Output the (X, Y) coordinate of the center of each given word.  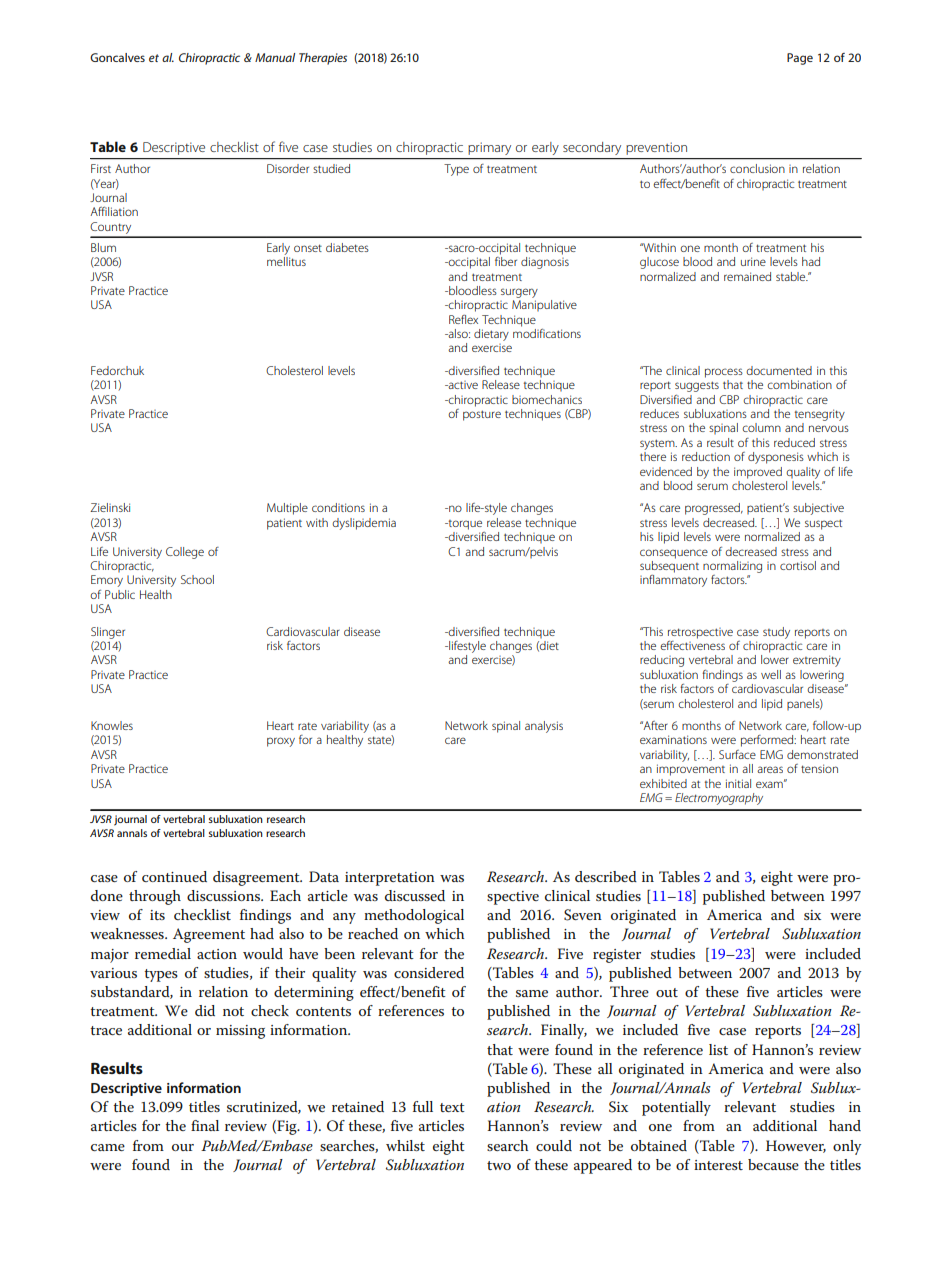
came (108, 1147)
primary (490, 149)
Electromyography (719, 799)
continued (174, 876)
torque (464, 525)
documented (779, 370)
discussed (415, 895)
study (776, 633)
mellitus (286, 261)
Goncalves (117, 57)
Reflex (463, 319)
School (197, 579)
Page (800, 59)
